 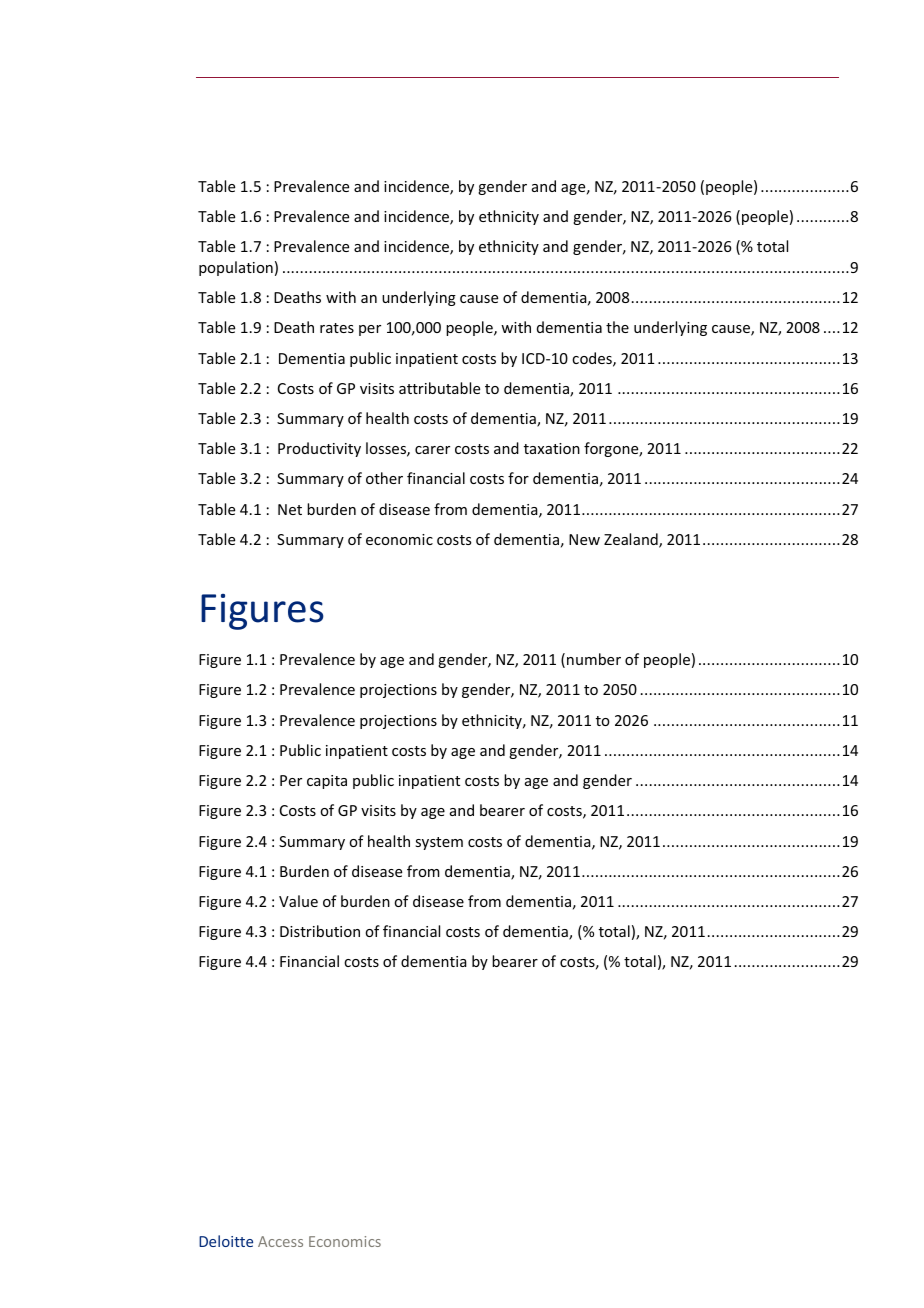 What do you see at coordinates (552, 448) in the screenshot?
I see `taxation` at bounding box center [552, 448].
